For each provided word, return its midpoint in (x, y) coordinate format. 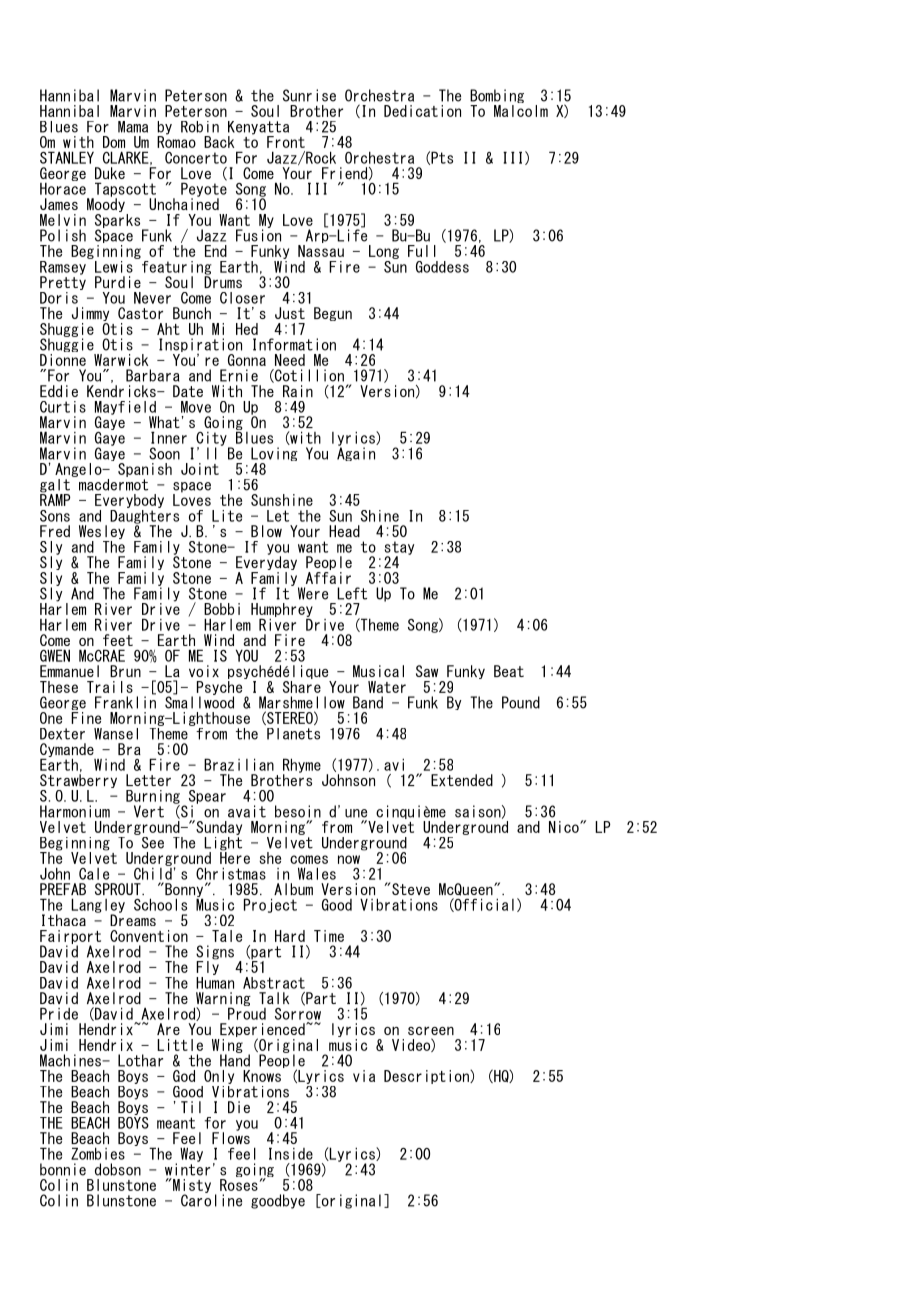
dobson (118, 1169)
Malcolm (521, 109)
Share (302, 685)
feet (118, 640)
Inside (291, 1153)
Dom (114, 142)
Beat (509, 671)
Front (286, 142)
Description (427, 1077)
